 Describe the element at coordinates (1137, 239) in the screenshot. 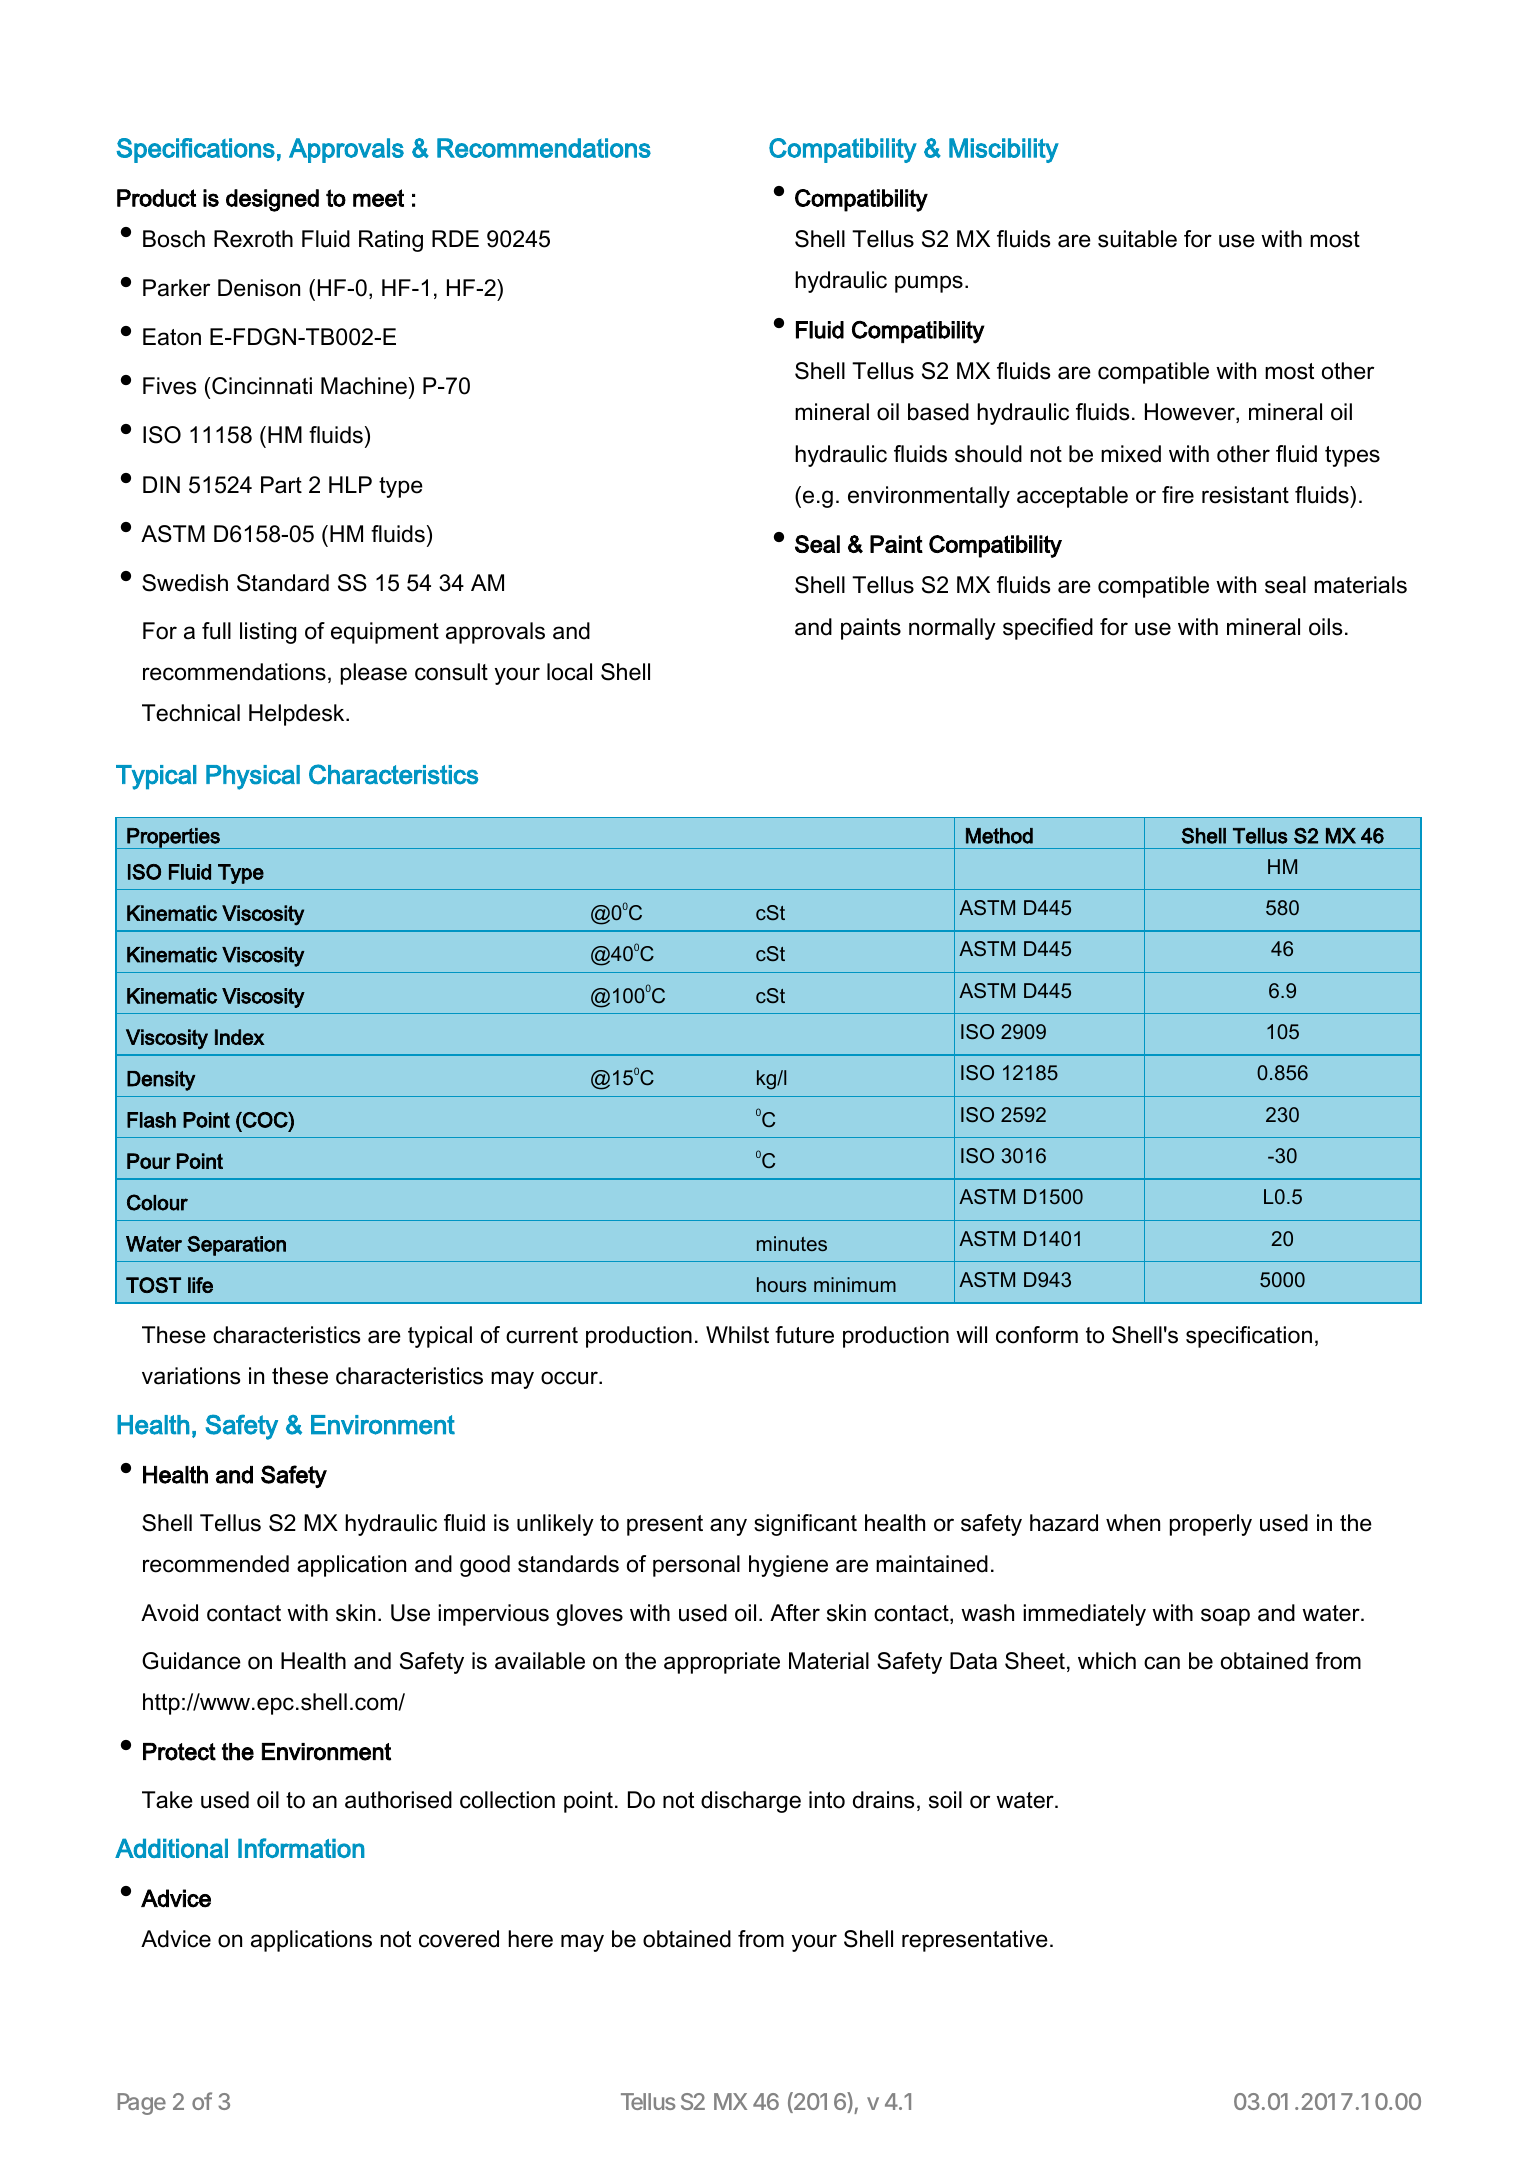

I see `suitable` at that location.
